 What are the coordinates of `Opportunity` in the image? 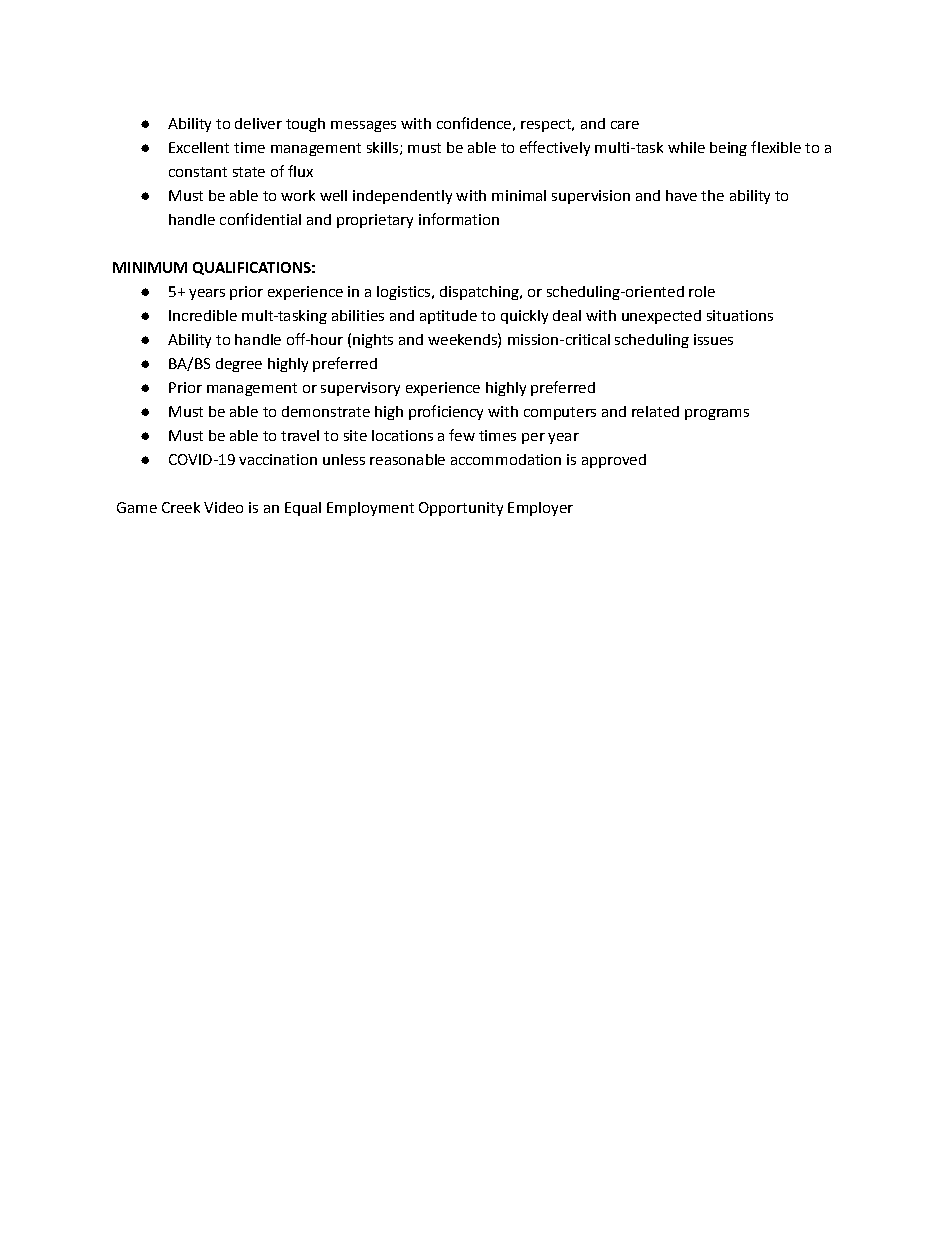 It's located at (461, 509).
